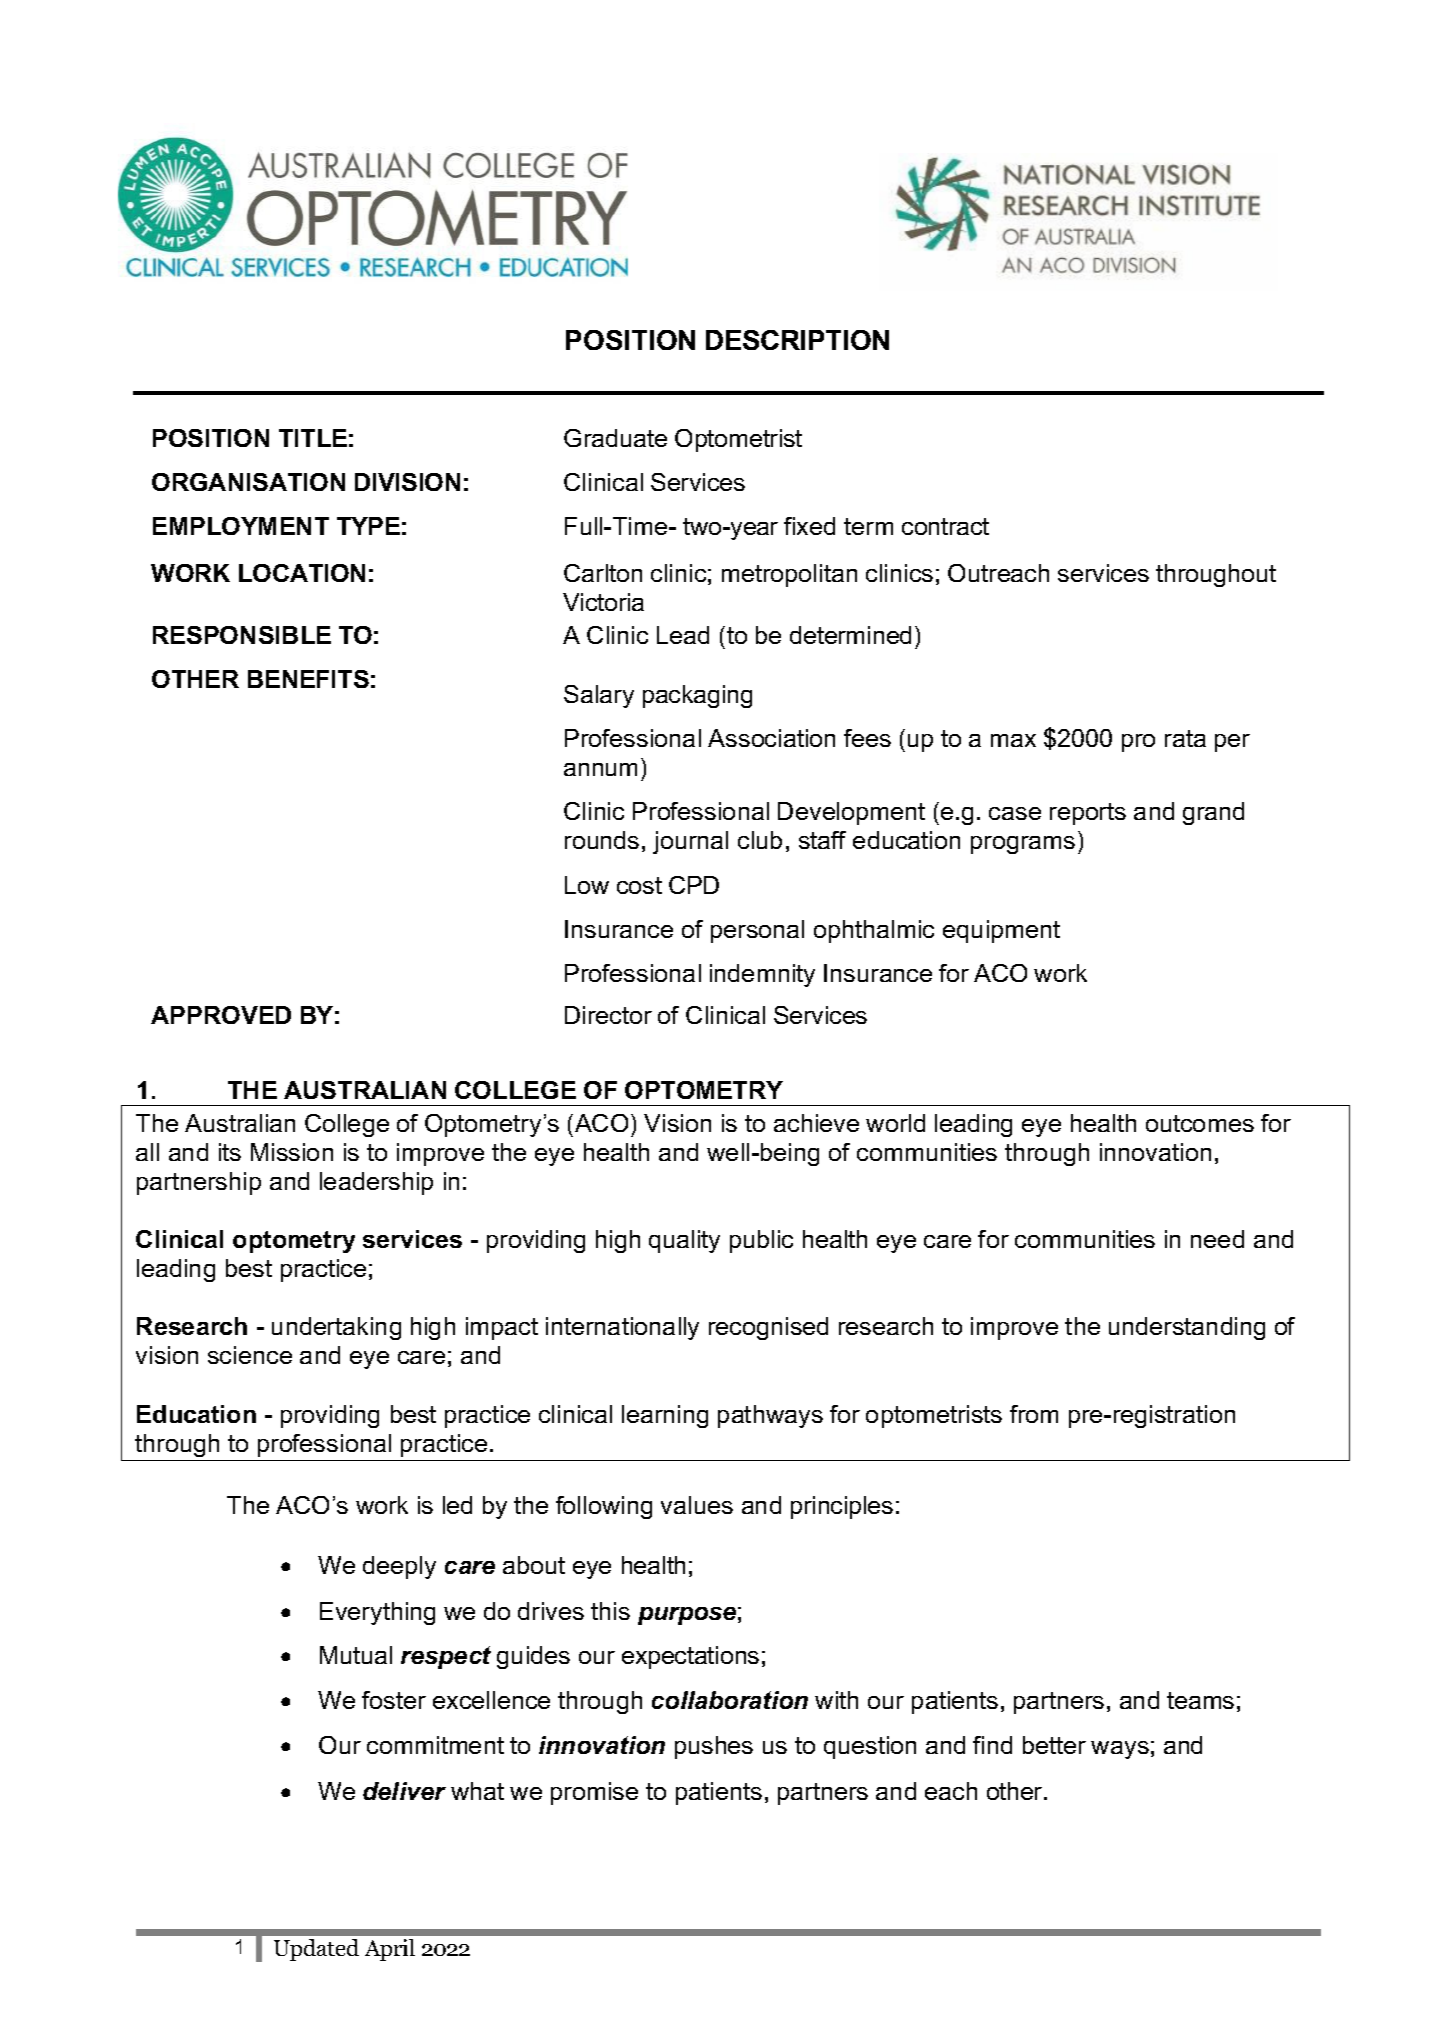 The width and height of the image is (1456, 2021). Describe the element at coordinates (313, 438) in the image. I see `TITLE` at that location.
